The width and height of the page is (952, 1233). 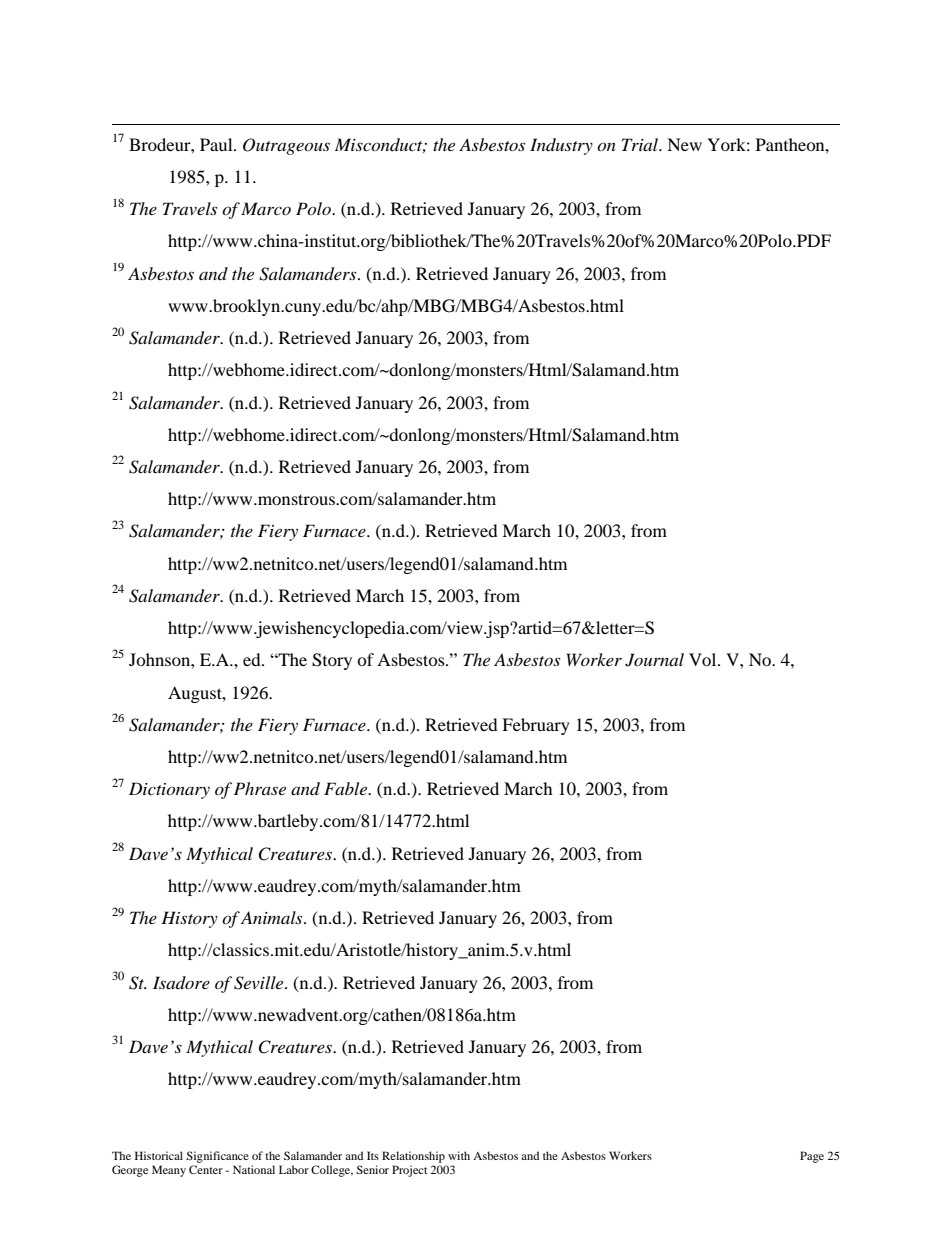 I want to click on Trial, so click(x=641, y=144).
